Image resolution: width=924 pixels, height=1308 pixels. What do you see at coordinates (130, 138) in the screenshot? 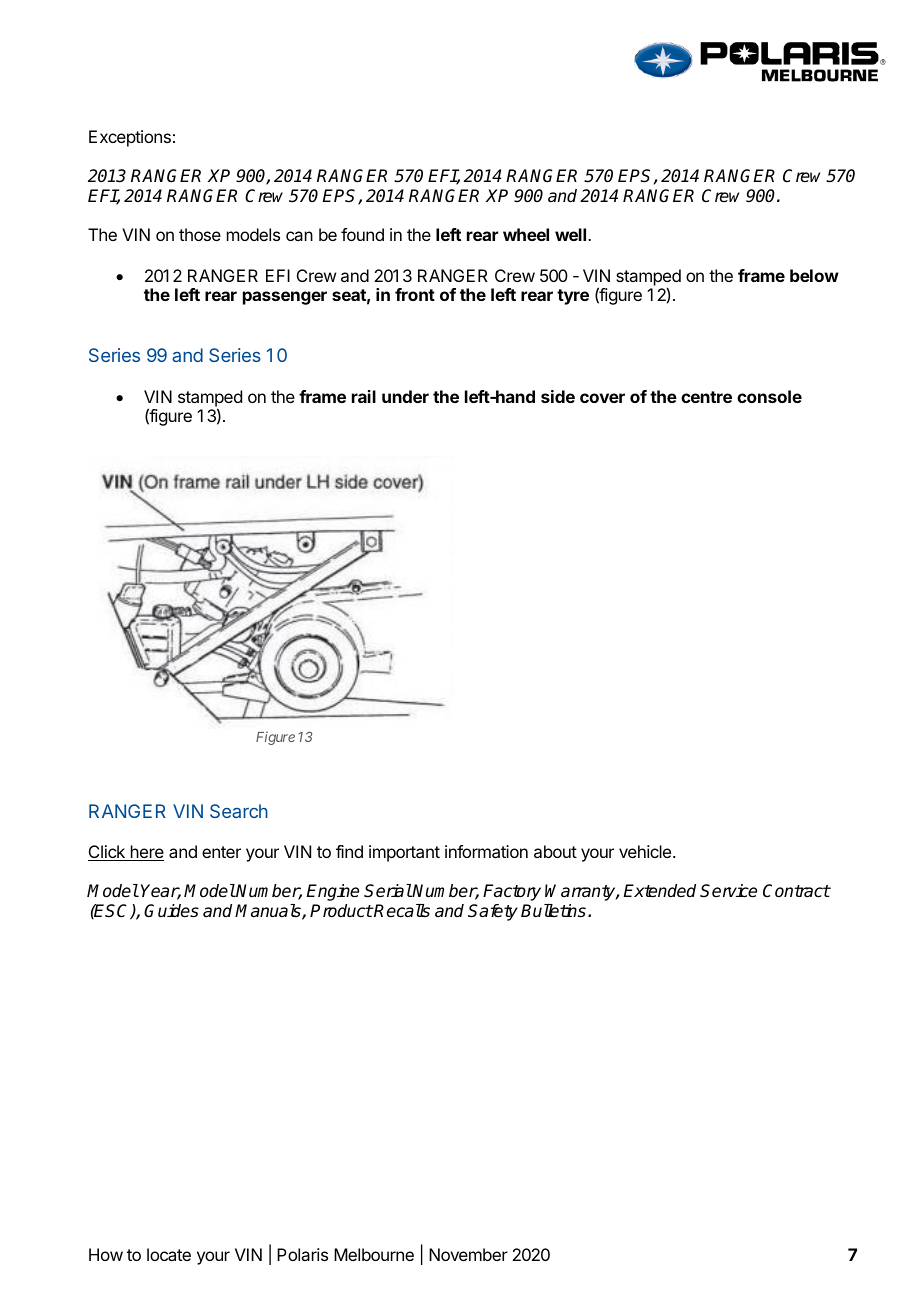
I see `Exceptions` at bounding box center [130, 138].
